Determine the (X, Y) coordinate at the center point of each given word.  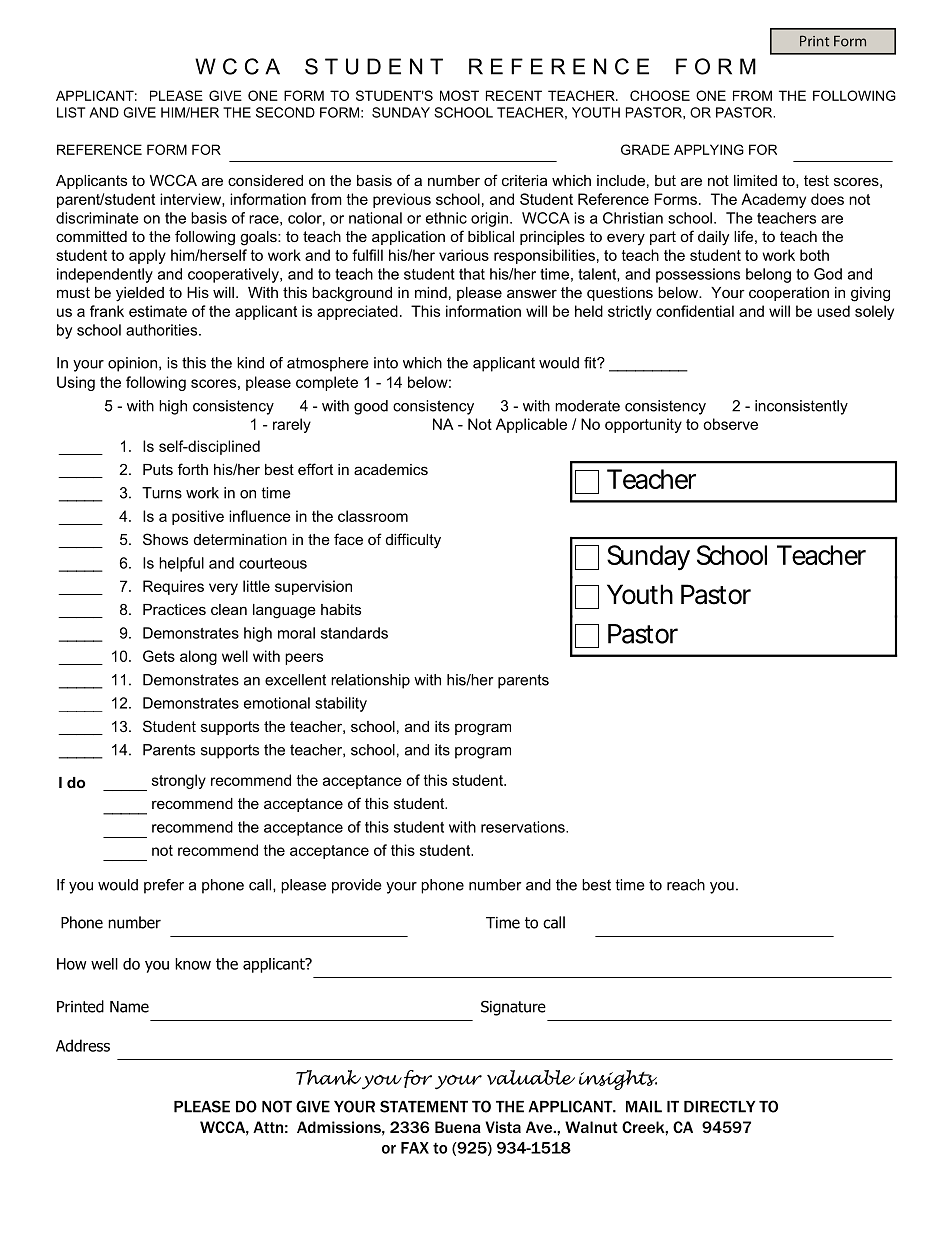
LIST (71, 112)
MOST (459, 95)
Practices (174, 609)
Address (83, 1045)
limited (755, 180)
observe (730, 424)
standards (354, 633)
